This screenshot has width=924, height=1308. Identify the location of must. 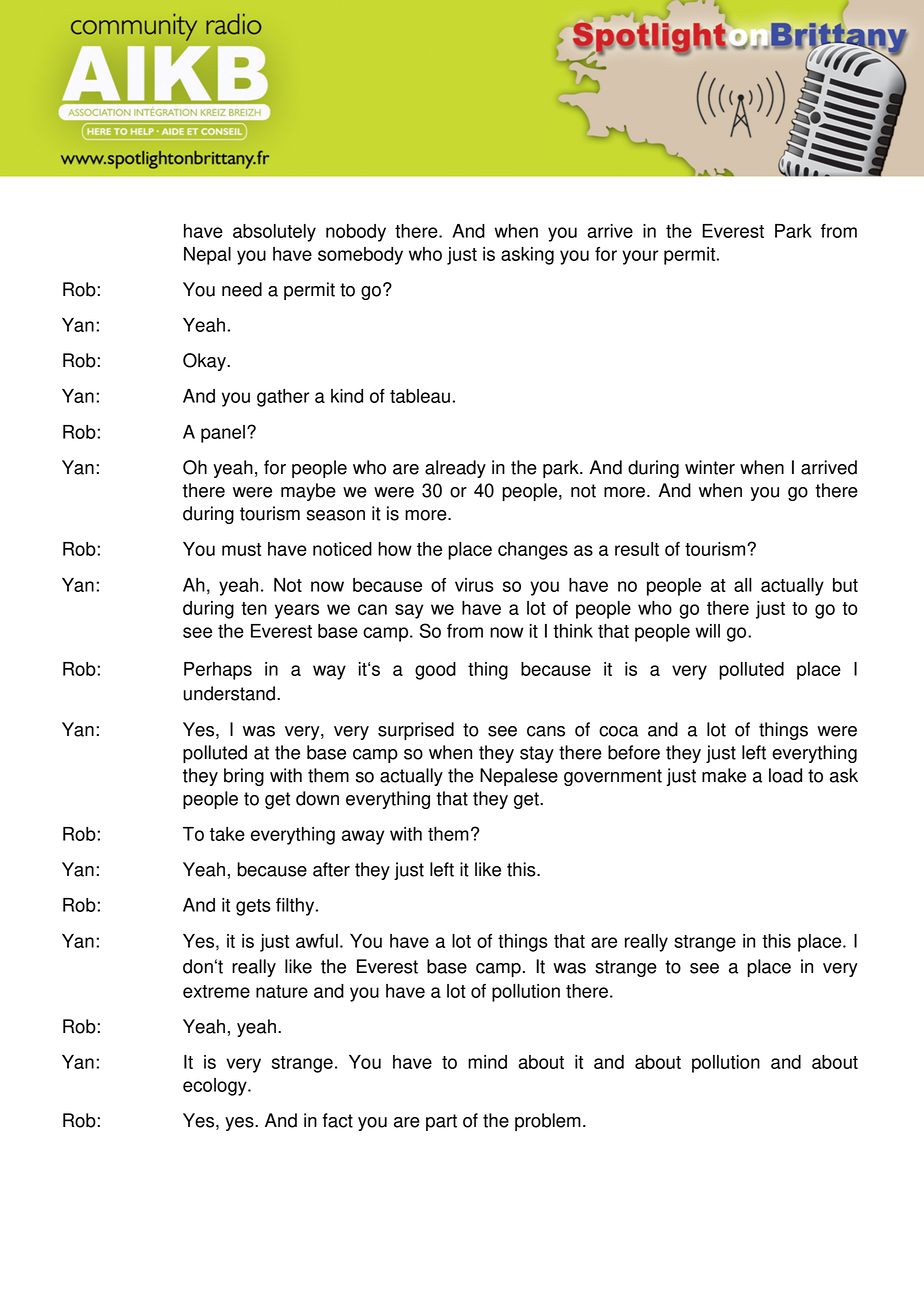
(241, 549).
